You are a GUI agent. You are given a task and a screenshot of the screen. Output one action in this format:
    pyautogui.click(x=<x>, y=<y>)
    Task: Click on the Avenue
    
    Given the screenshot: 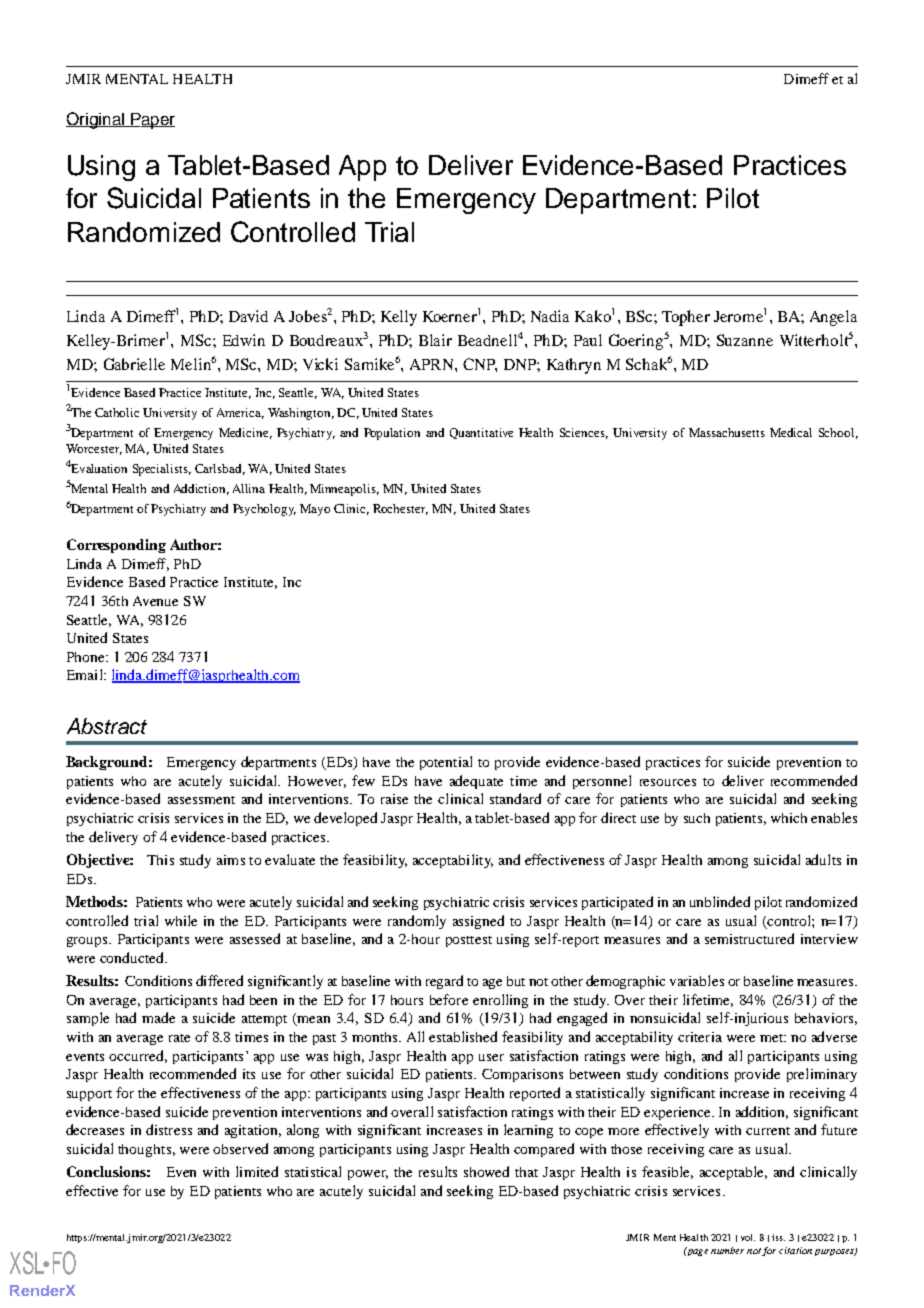 What is the action you would take?
    pyautogui.click(x=155, y=601)
